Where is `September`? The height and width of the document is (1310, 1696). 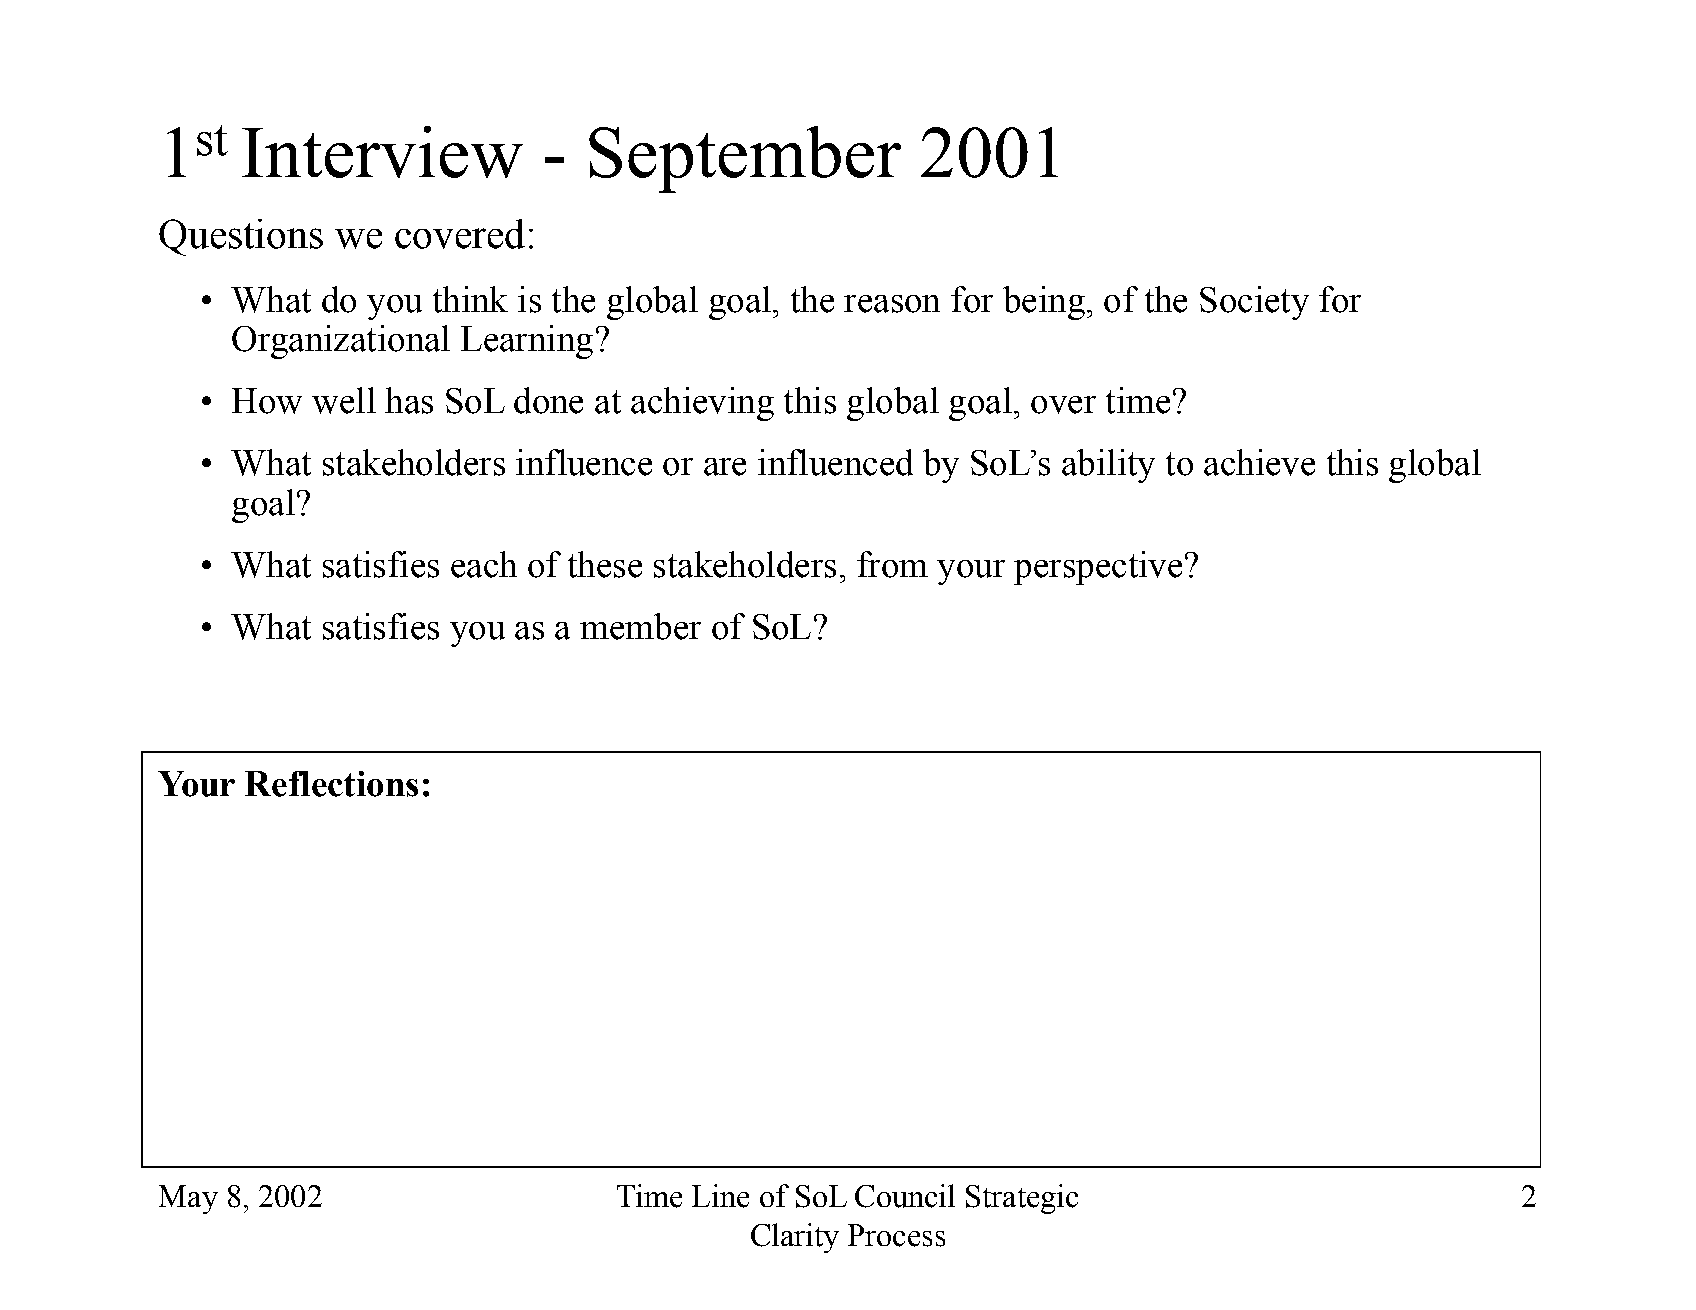 September is located at coordinates (745, 159).
